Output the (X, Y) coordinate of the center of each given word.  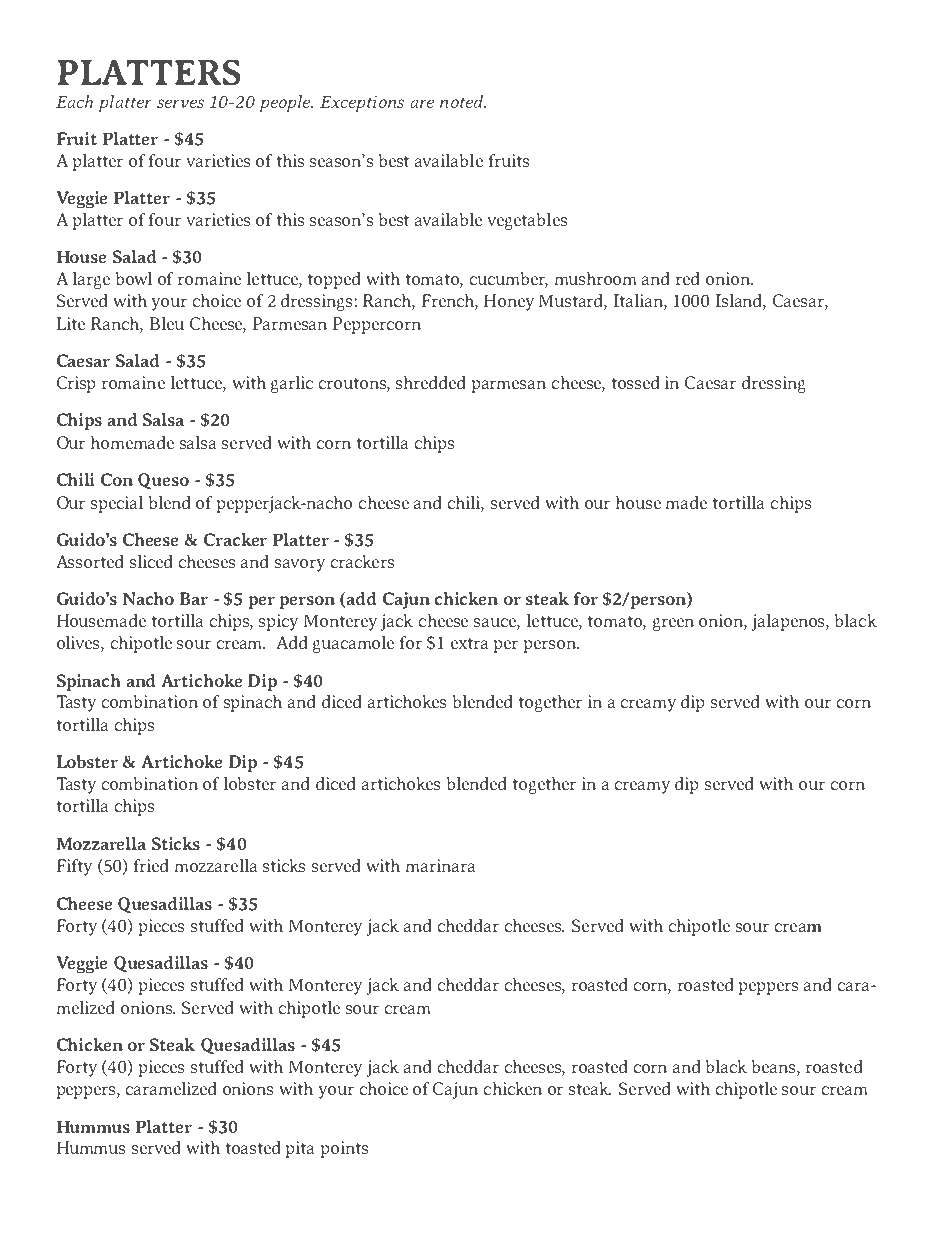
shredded (430, 382)
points (344, 1149)
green (673, 624)
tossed (635, 382)
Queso (163, 481)
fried (151, 865)
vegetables (527, 221)
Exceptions (362, 104)
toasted (253, 1147)
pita (300, 1149)
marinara (440, 865)
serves (180, 103)
